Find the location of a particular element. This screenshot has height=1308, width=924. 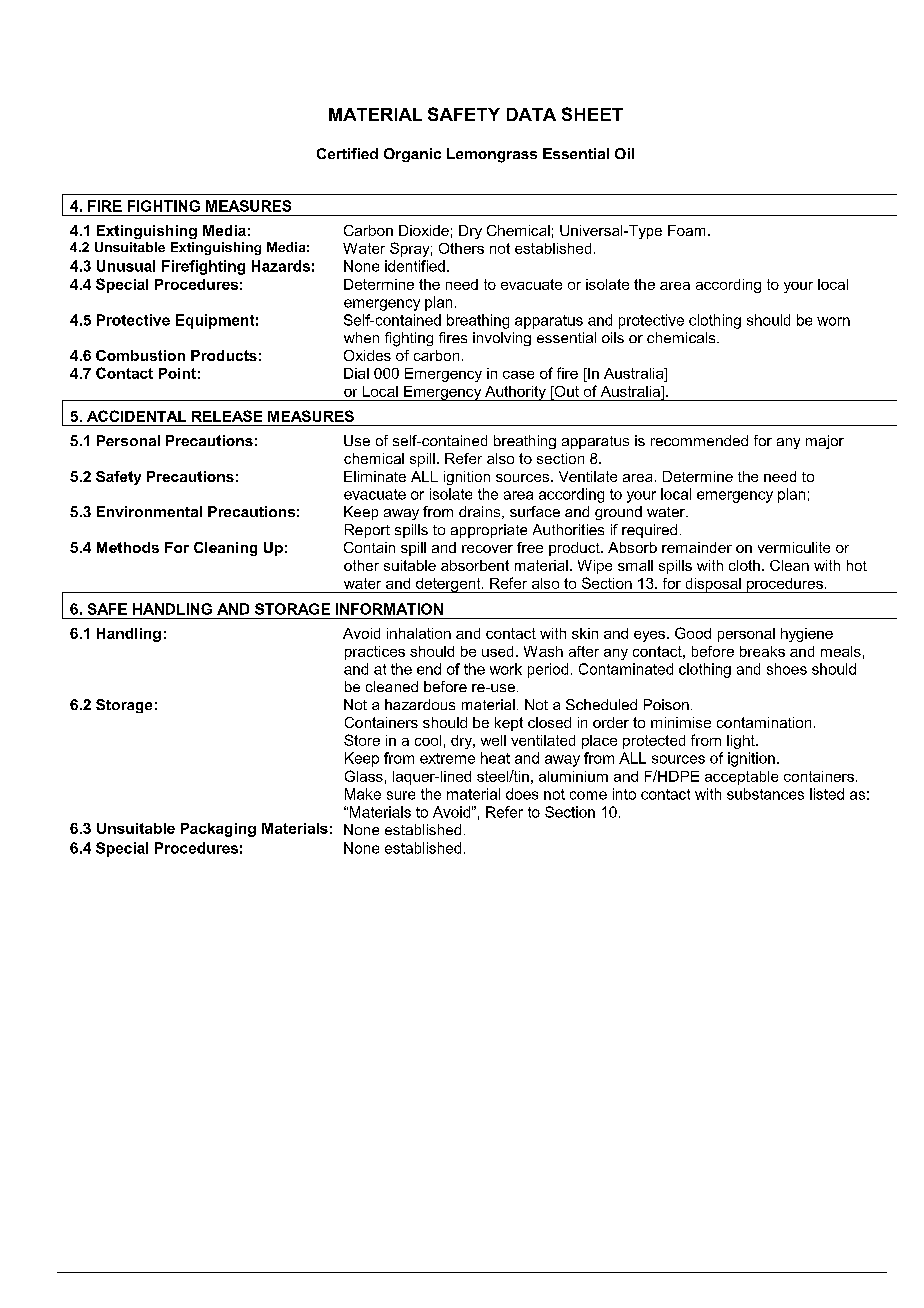

vermiculite is located at coordinates (794, 547).
